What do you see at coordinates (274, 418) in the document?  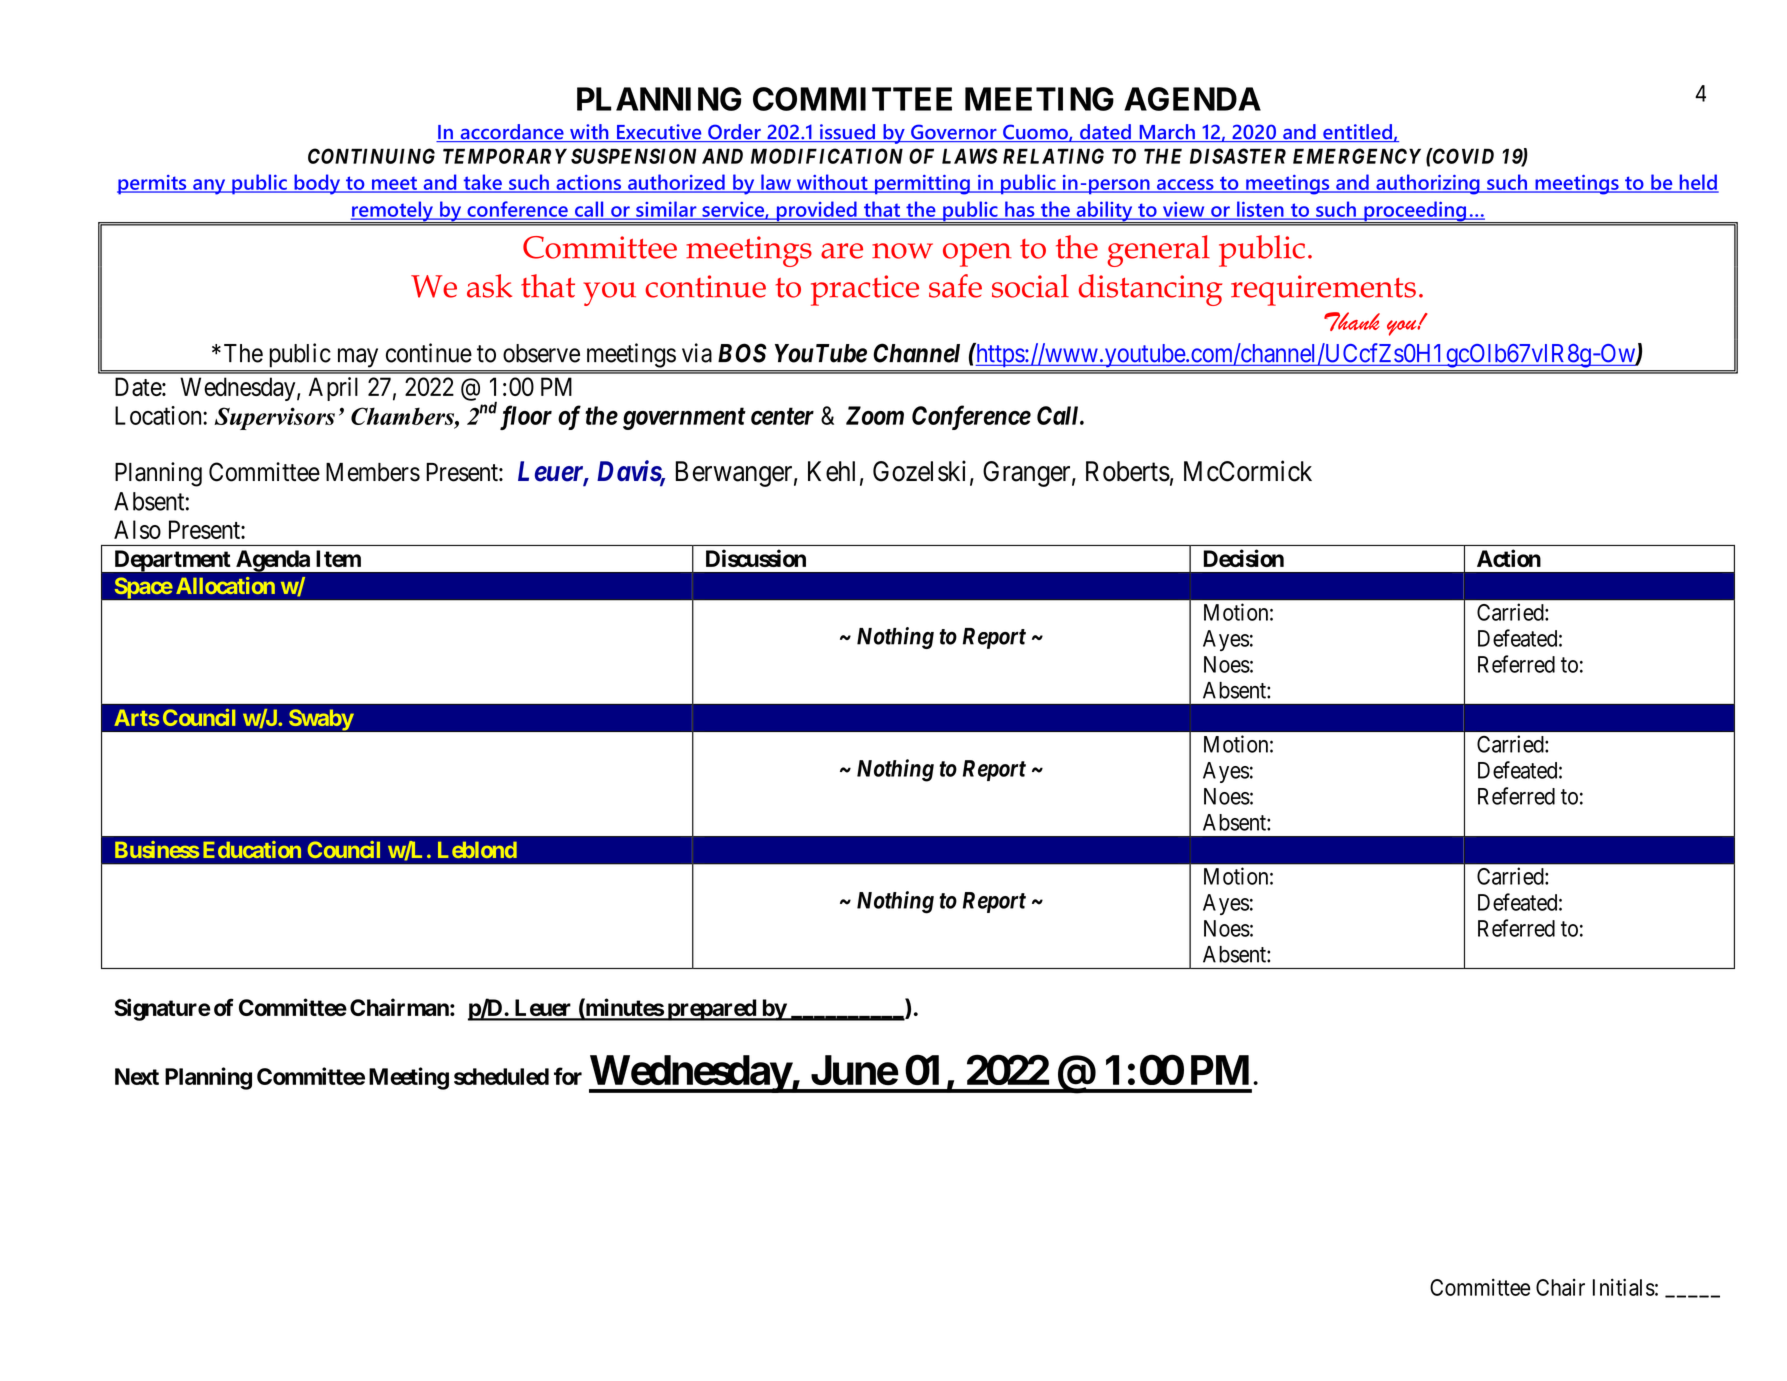 I see `Supervisors` at bounding box center [274, 418].
